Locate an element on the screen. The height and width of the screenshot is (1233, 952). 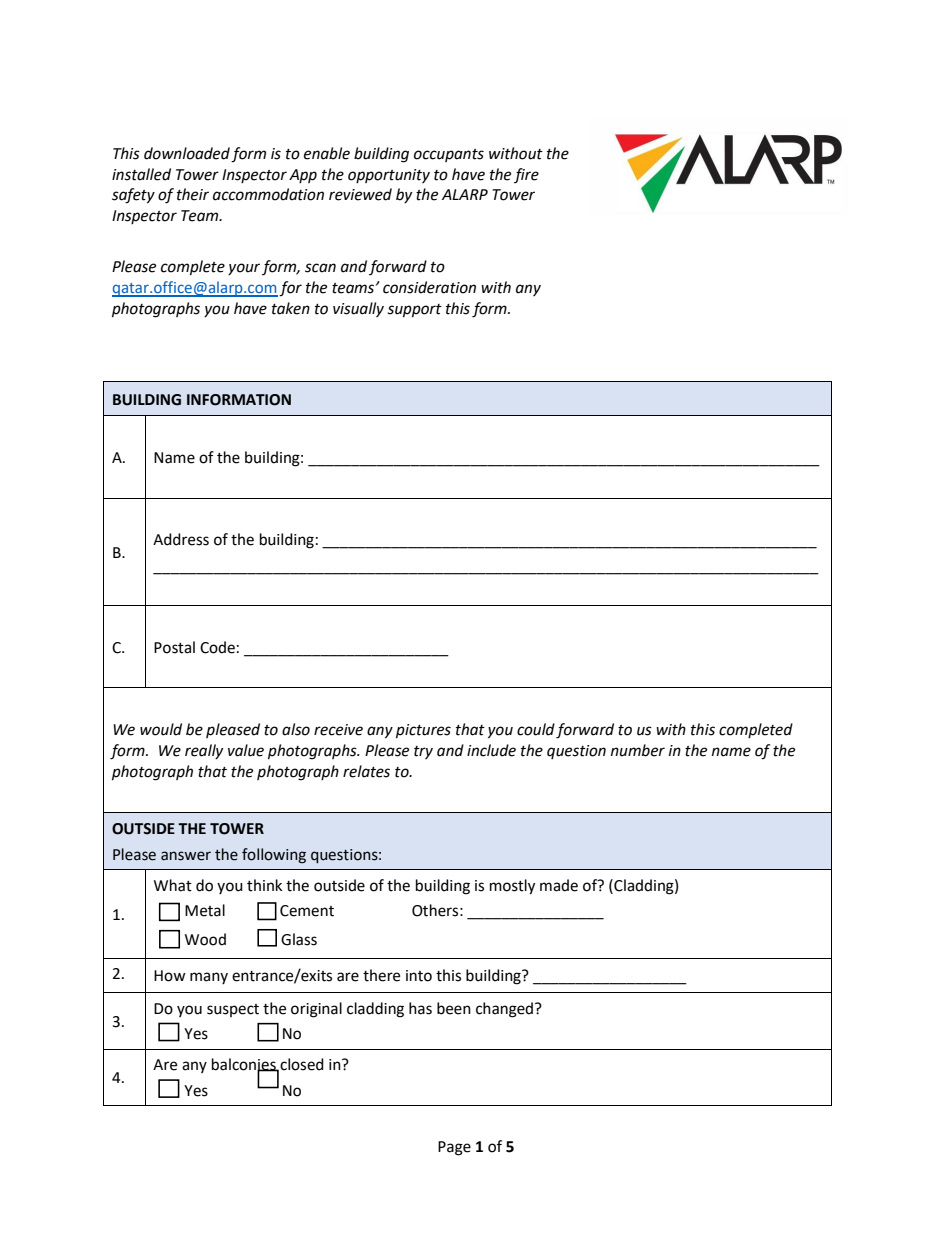
opportunity is located at coordinates (389, 176).
